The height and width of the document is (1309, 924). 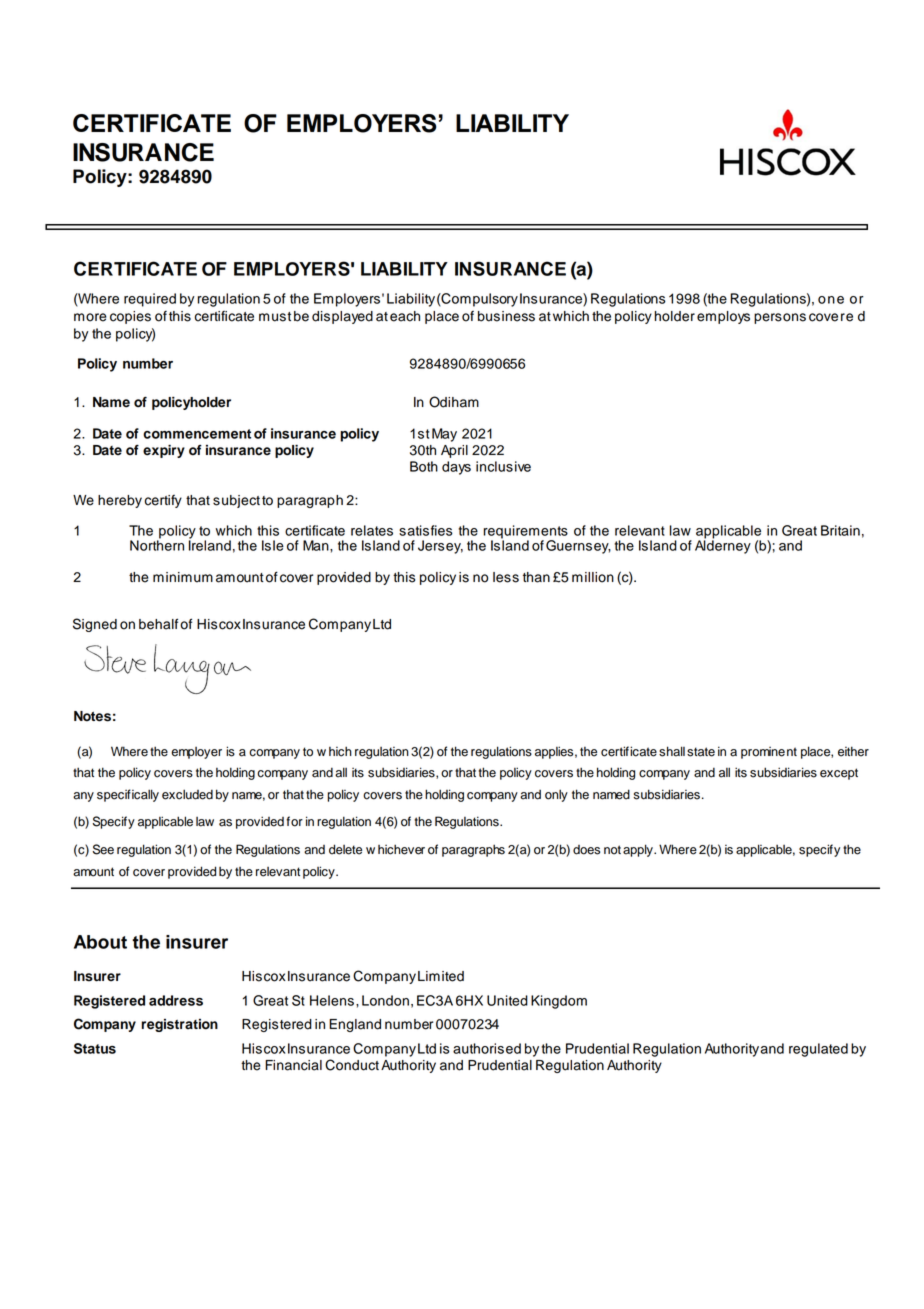 I want to click on persons, so click(x=780, y=318).
